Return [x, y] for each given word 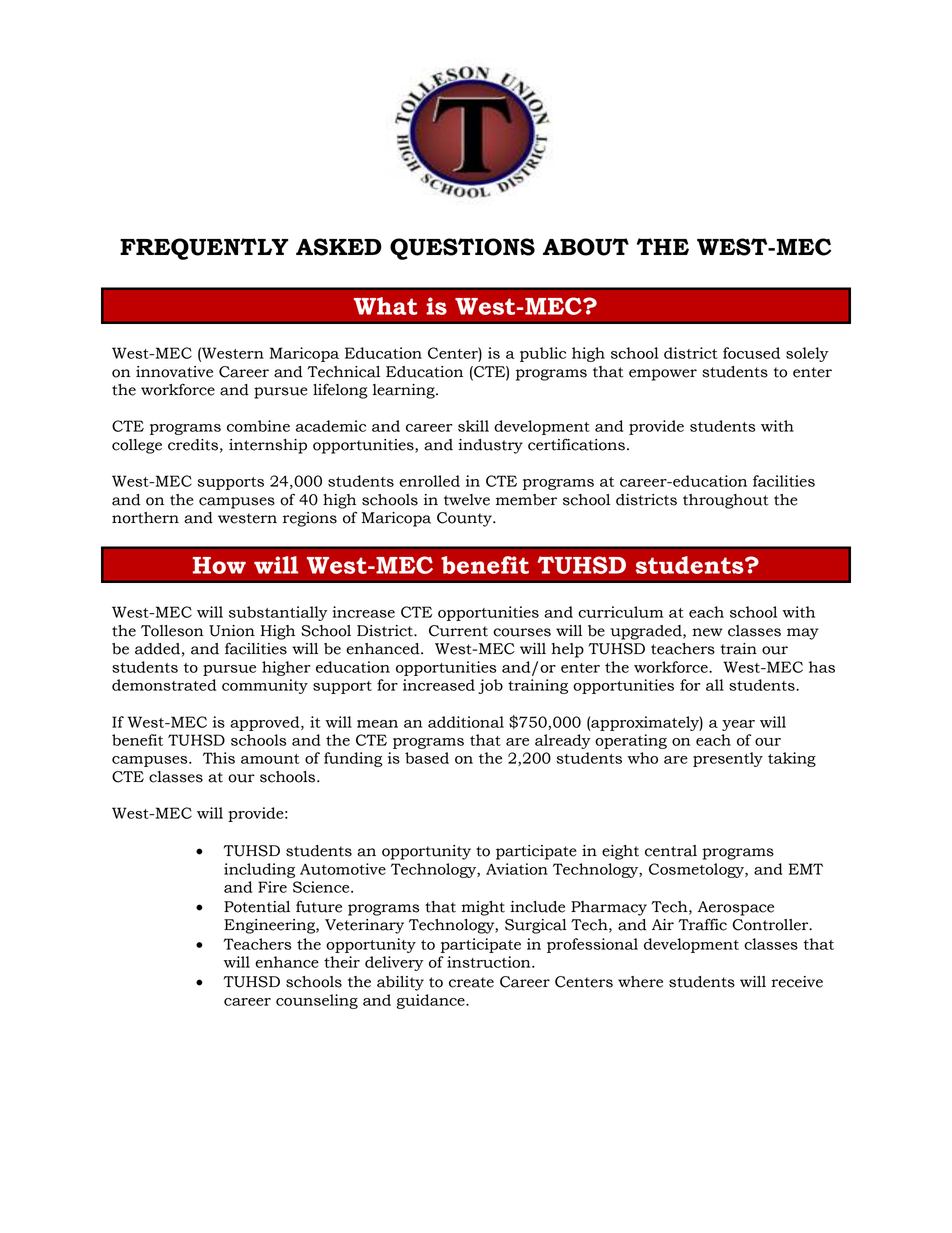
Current [458, 631]
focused [751, 353]
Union [232, 631]
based [427, 758]
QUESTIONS [462, 249]
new [707, 632]
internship [268, 446]
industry [490, 446]
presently [728, 759]
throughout [726, 501]
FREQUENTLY [204, 249]
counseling [317, 1001]
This [219, 758]
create [471, 982]
